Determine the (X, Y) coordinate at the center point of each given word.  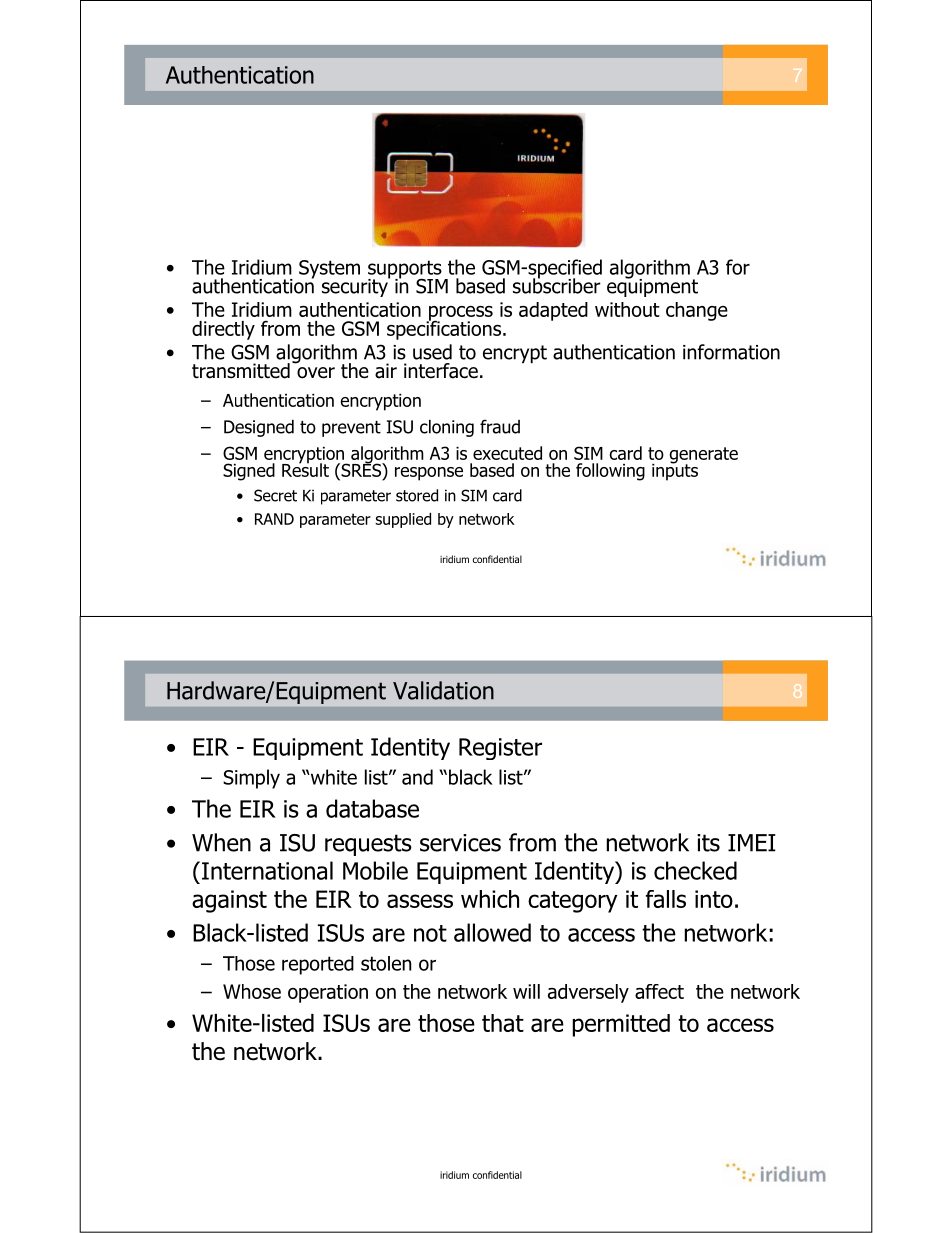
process (460, 314)
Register (500, 749)
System (329, 269)
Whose (252, 991)
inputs (675, 471)
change (697, 311)
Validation (443, 690)
